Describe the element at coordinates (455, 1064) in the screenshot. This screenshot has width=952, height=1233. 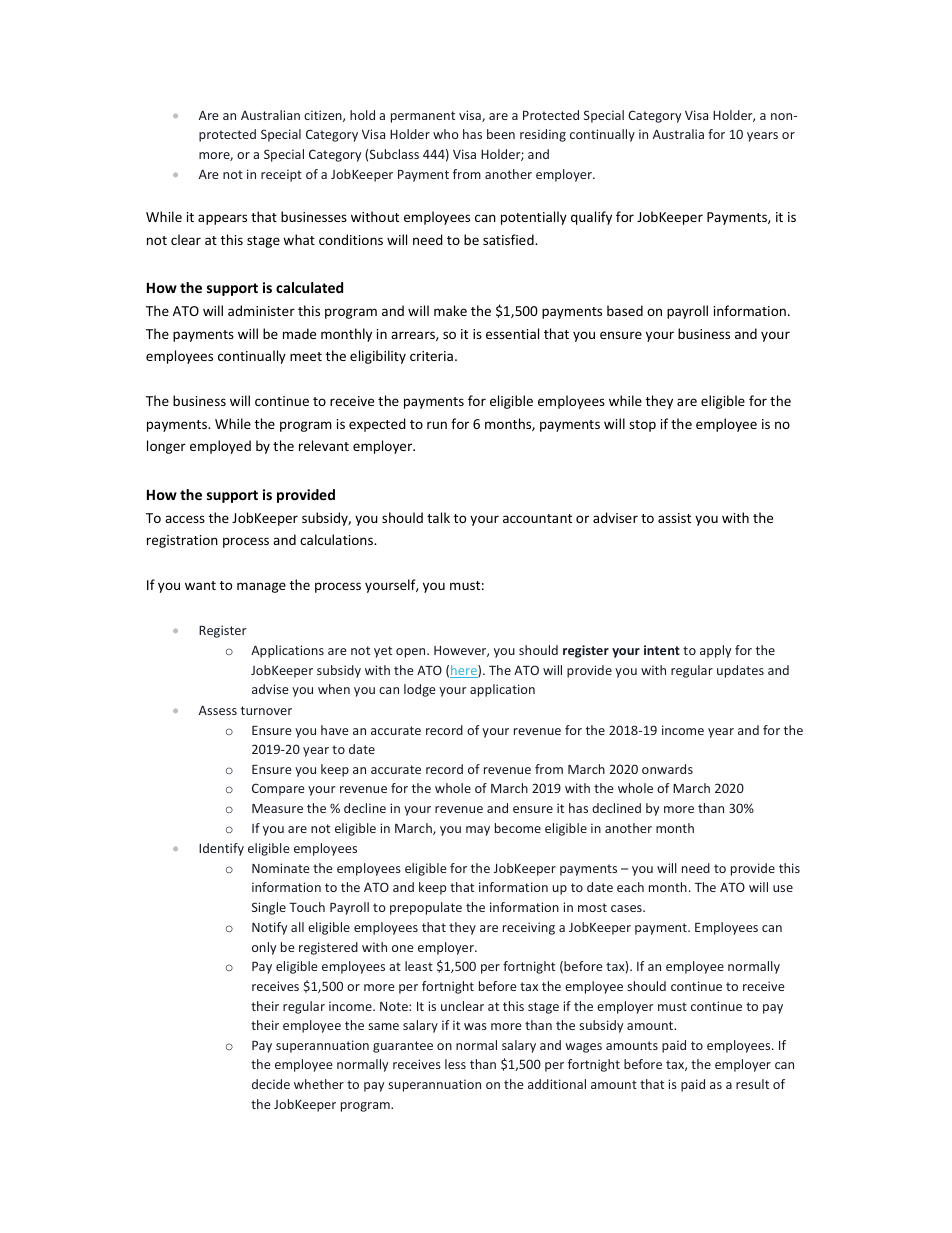
I see `less` at that location.
